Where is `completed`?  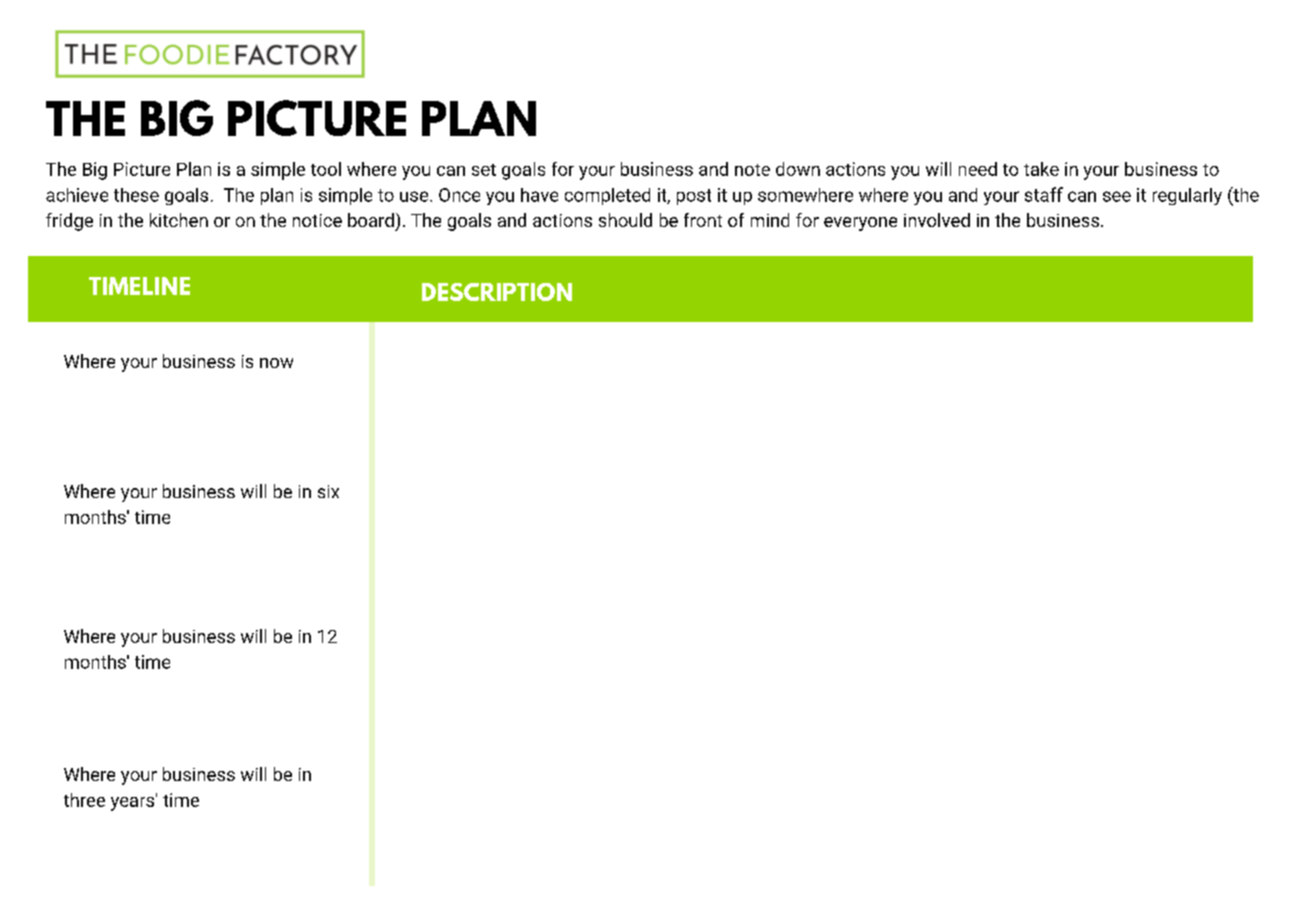 completed is located at coordinates (607, 196).
